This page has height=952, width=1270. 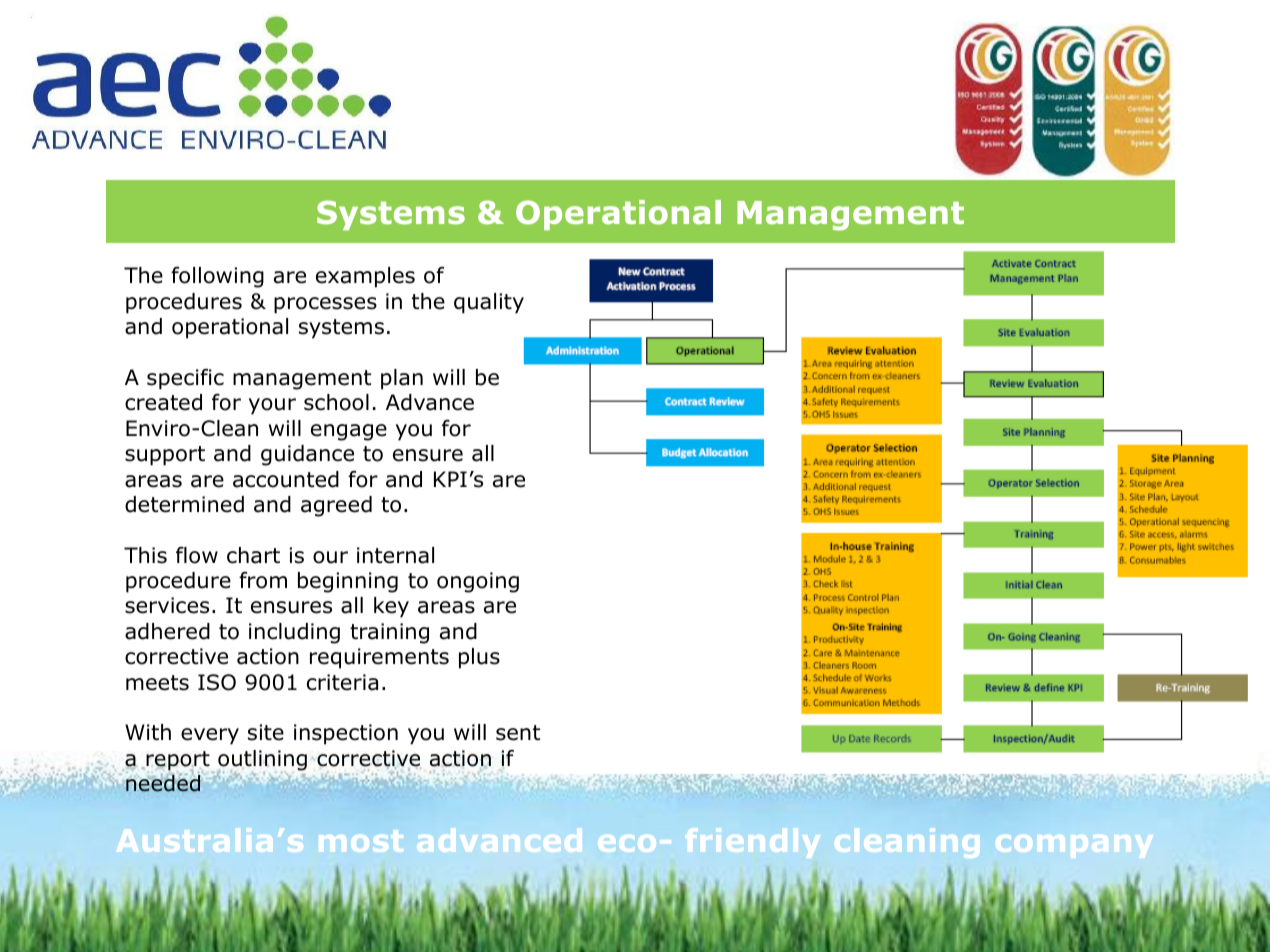 What do you see at coordinates (325, 305) in the page?
I see `processes` at bounding box center [325, 305].
